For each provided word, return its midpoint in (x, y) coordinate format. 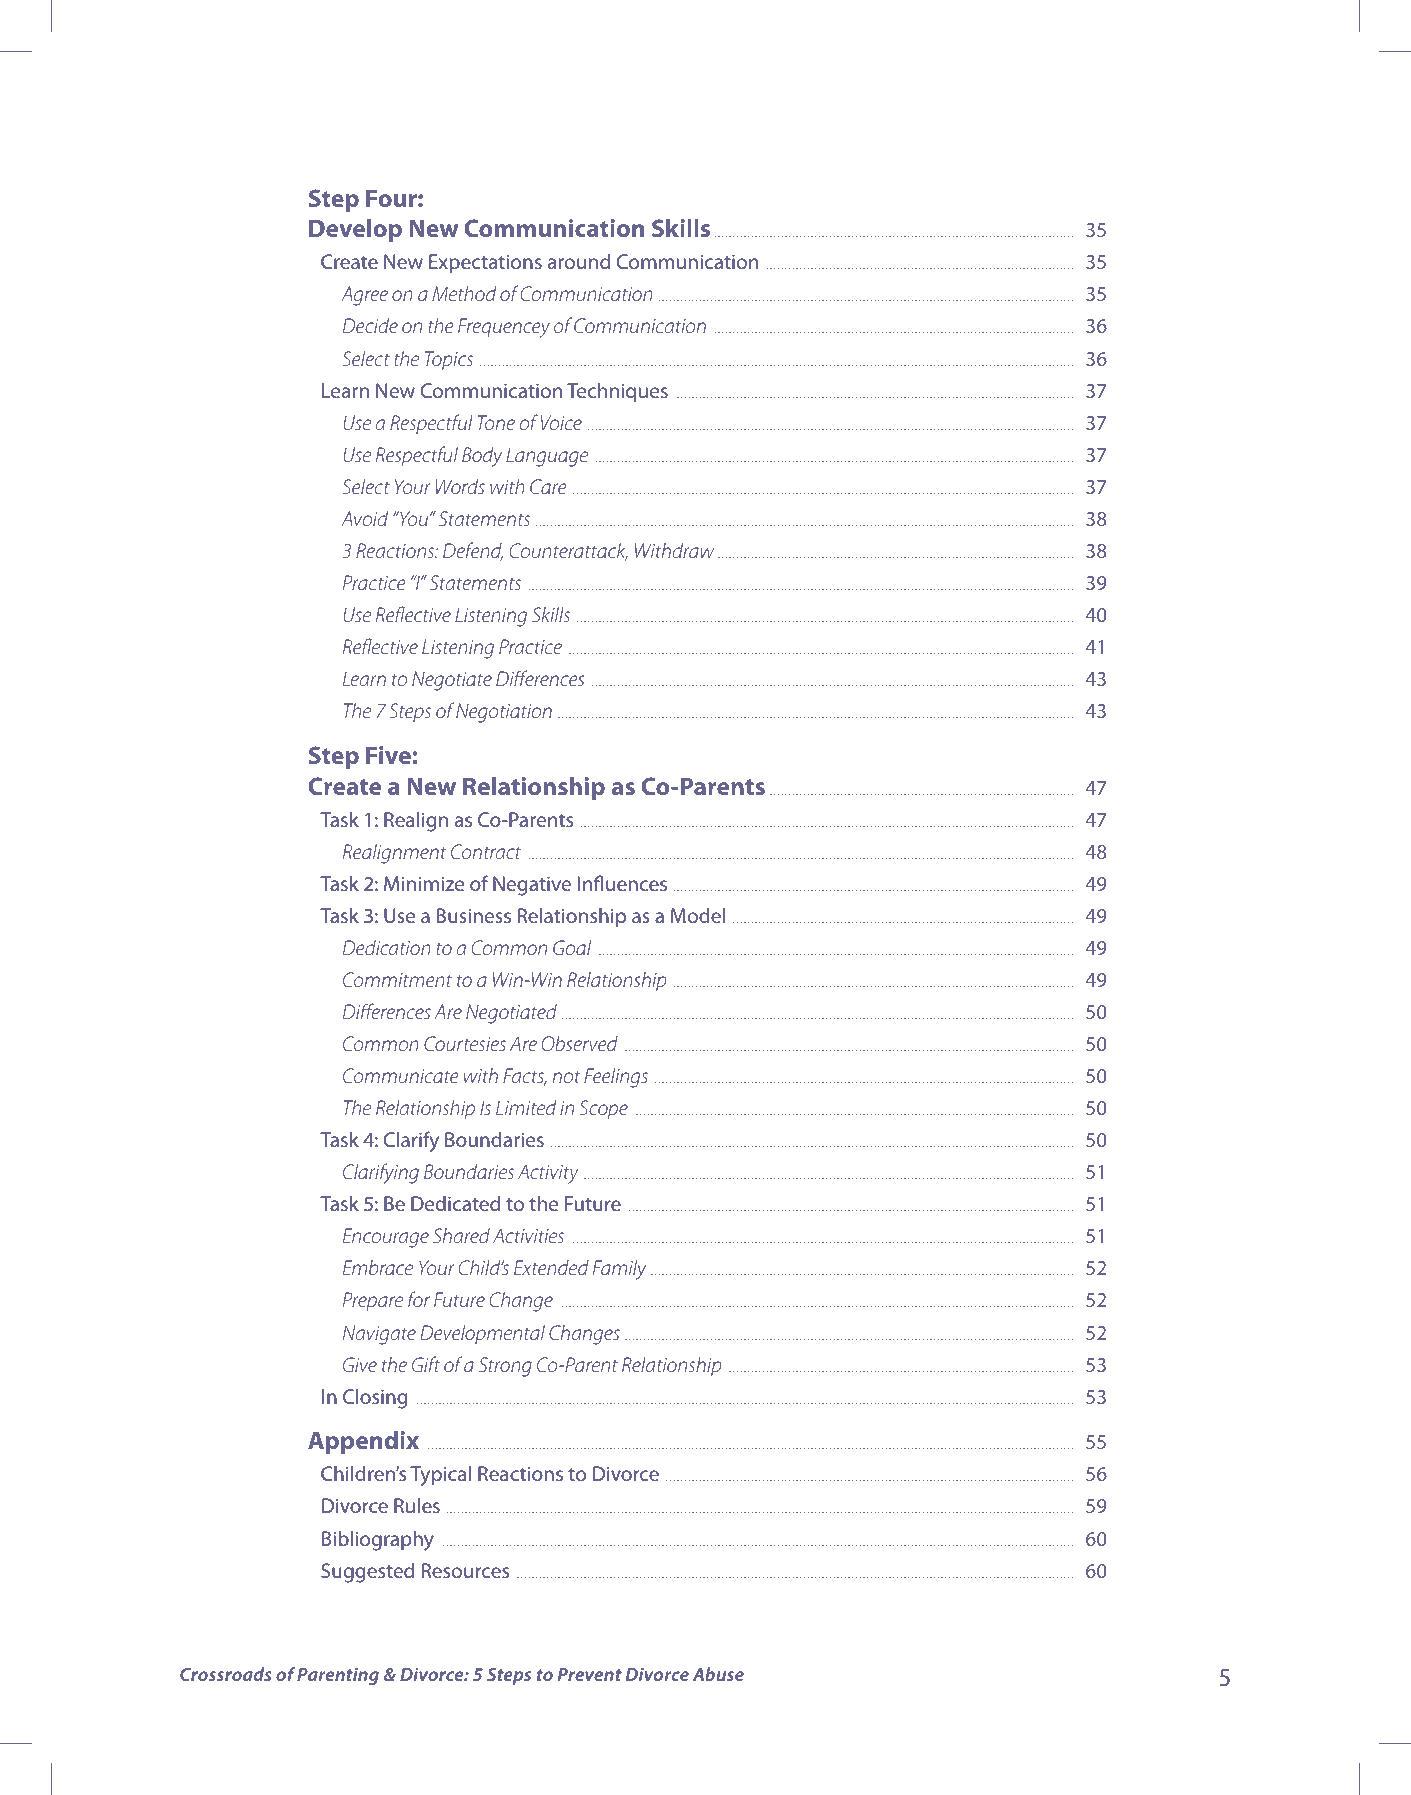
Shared (461, 1235)
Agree (364, 296)
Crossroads (226, 1674)
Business (474, 915)
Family (619, 1270)
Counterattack (569, 552)
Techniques (617, 393)
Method (464, 293)
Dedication (387, 947)
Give (360, 1364)
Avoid (364, 518)
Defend (473, 551)
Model (697, 915)
